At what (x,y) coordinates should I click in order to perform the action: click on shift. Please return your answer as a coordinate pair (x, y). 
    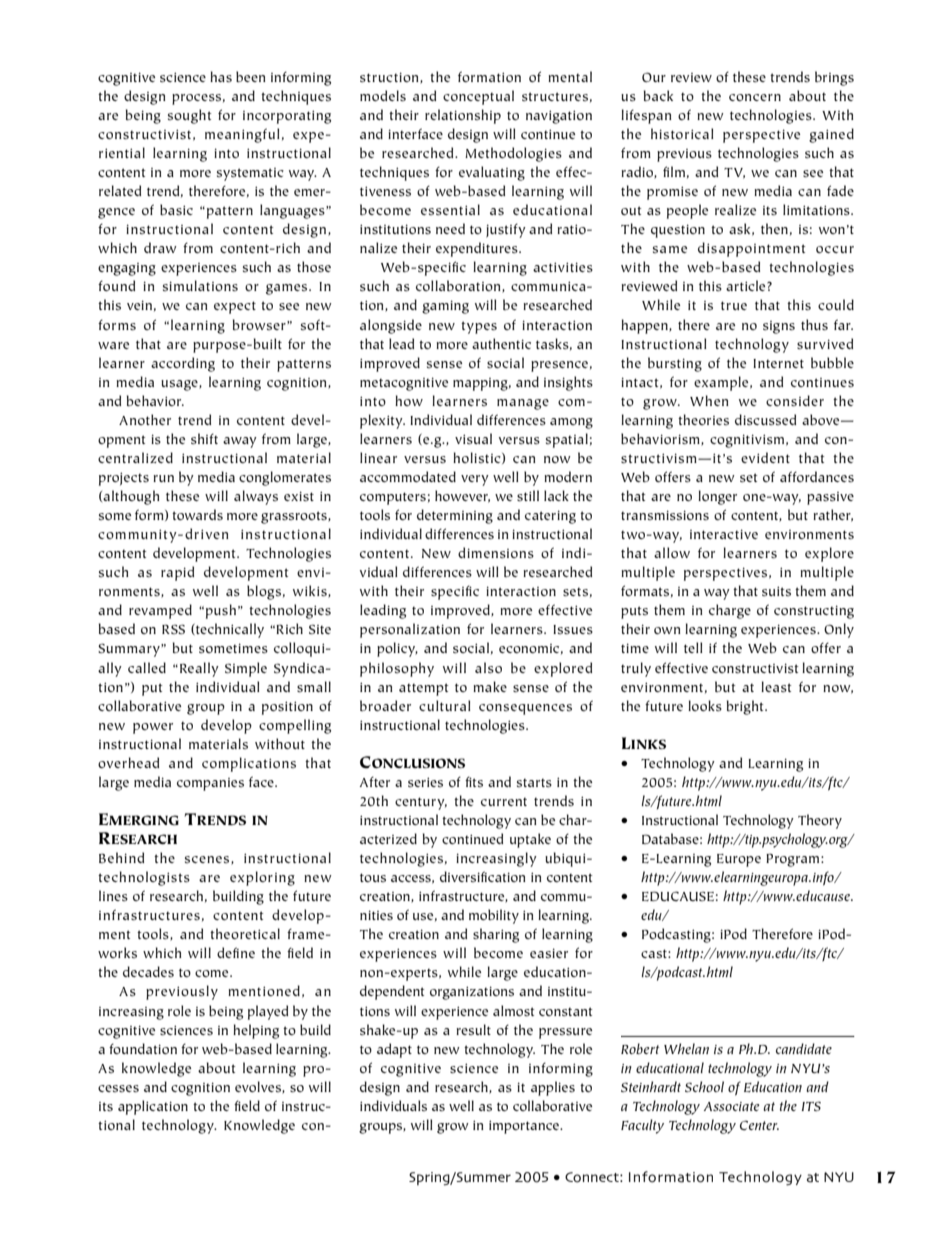
    Looking at the image, I should click on (204, 438).
